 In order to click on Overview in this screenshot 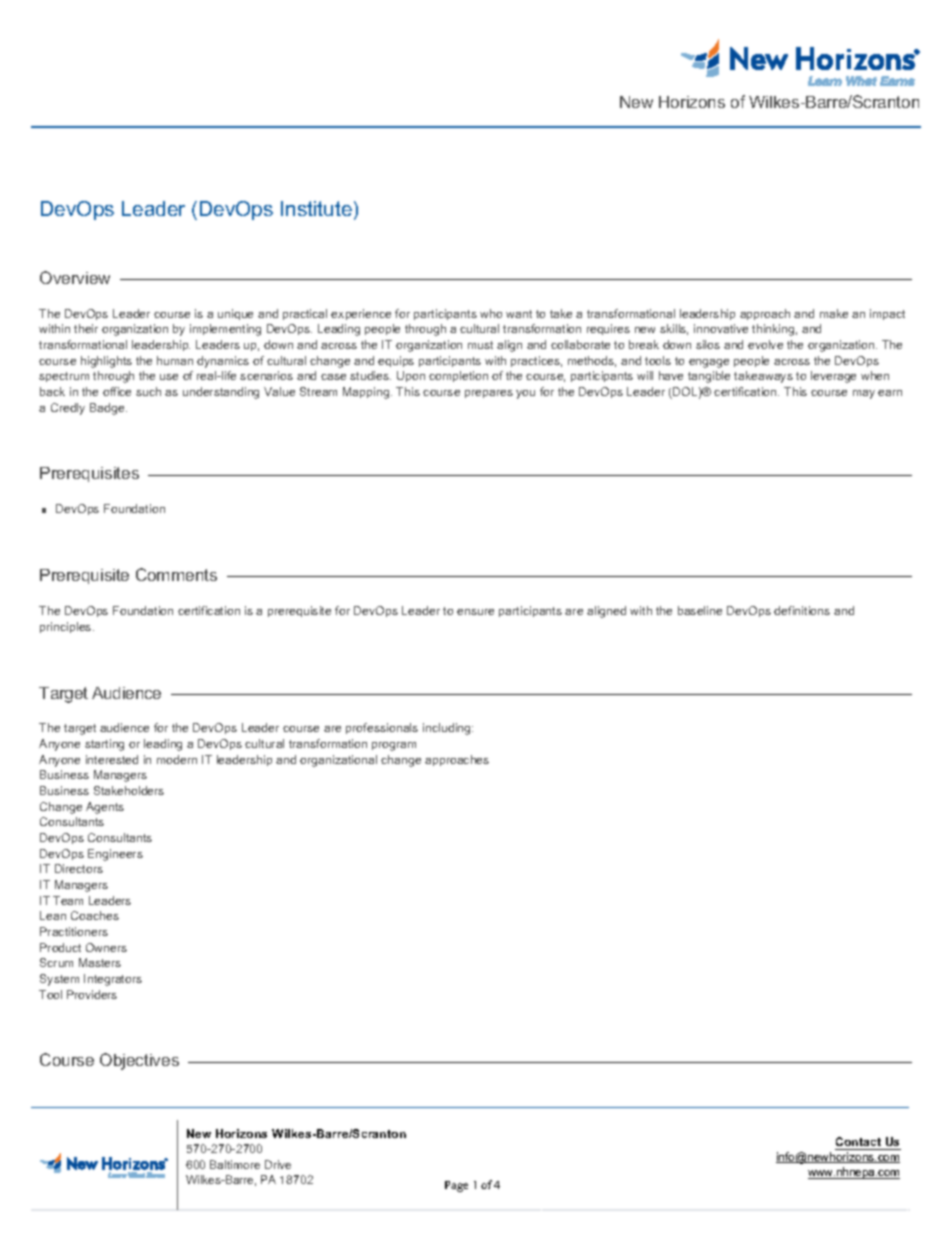, I will do `click(75, 277)`.
